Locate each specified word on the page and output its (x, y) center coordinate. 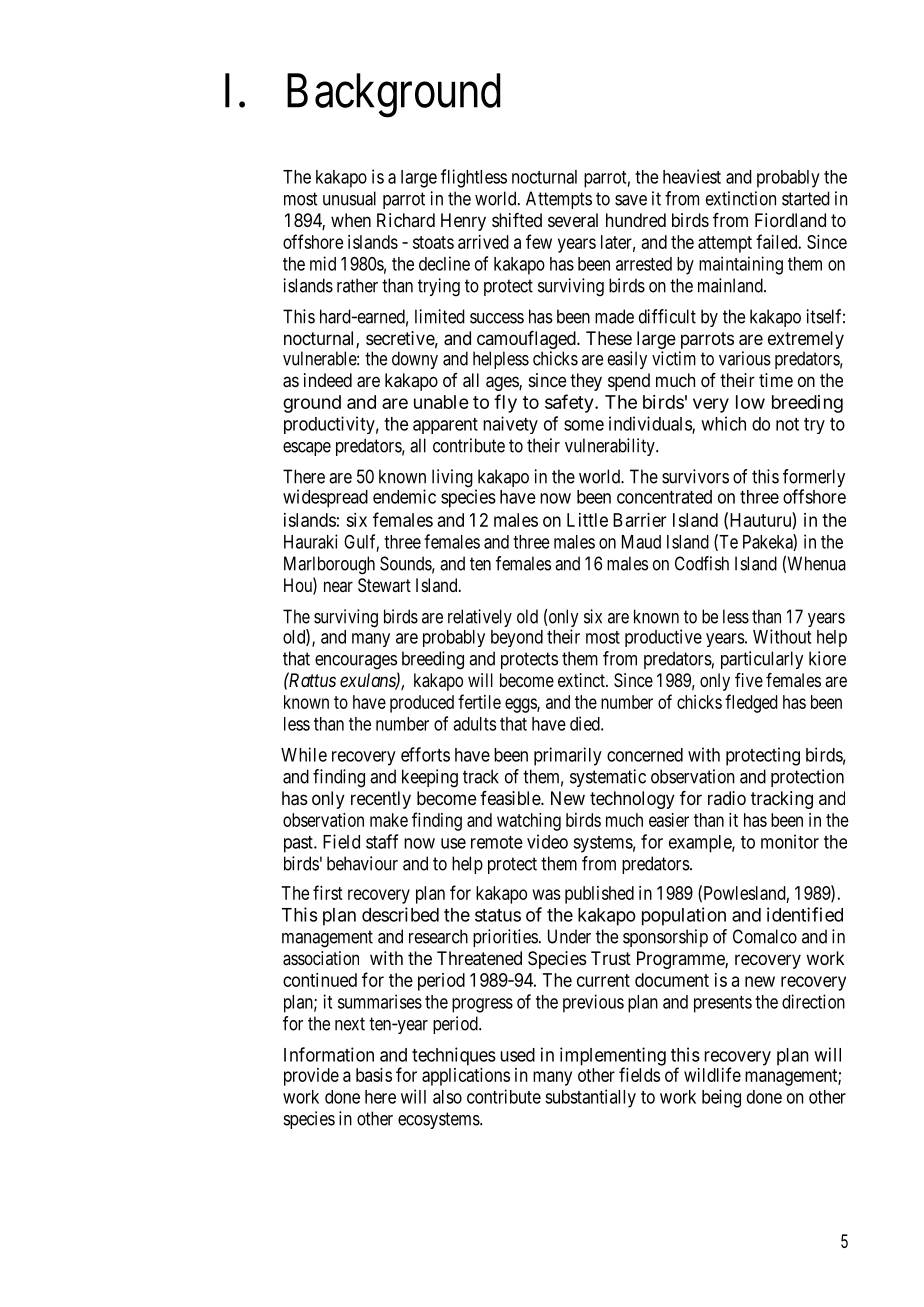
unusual (349, 198)
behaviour (362, 863)
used (518, 1055)
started (806, 198)
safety (570, 403)
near (338, 586)
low (750, 402)
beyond (517, 638)
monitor (790, 841)
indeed (328, 380)
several (573, 220)
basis (374, 1075)
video (547, 841)
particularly (762, 660)
